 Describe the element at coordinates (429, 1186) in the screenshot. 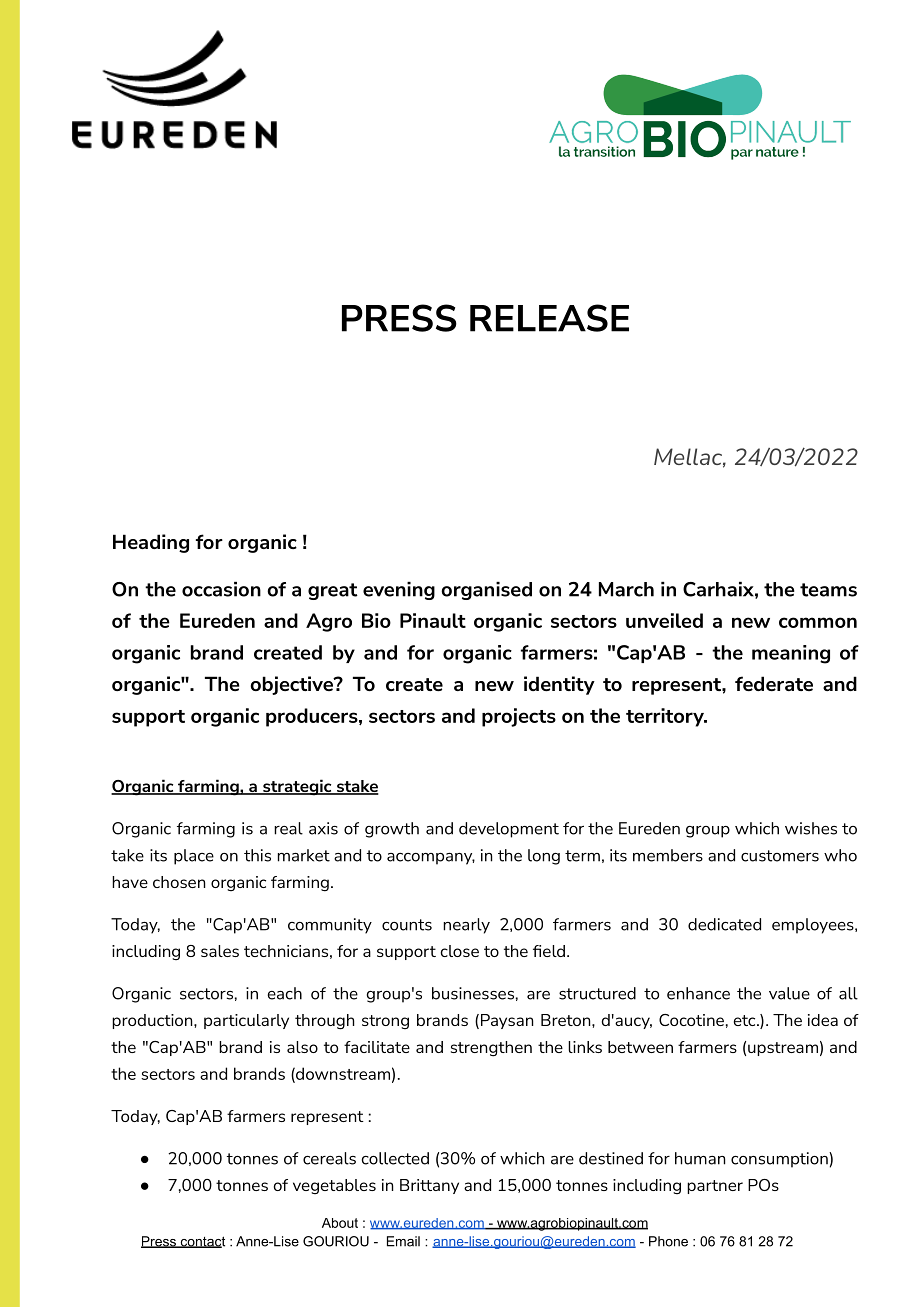

I see `Brittany` at that location.
